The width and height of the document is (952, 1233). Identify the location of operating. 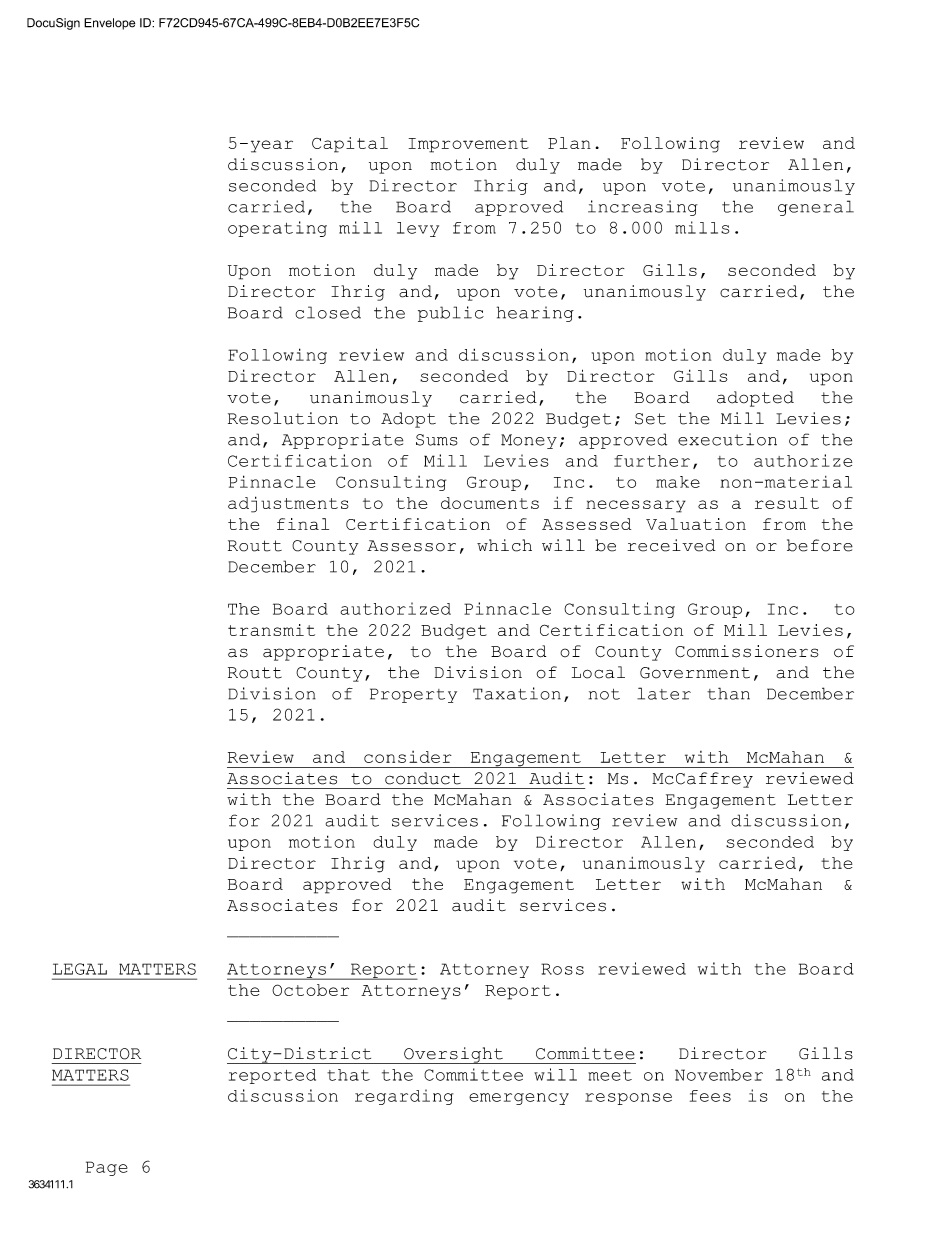
(277, 229).
